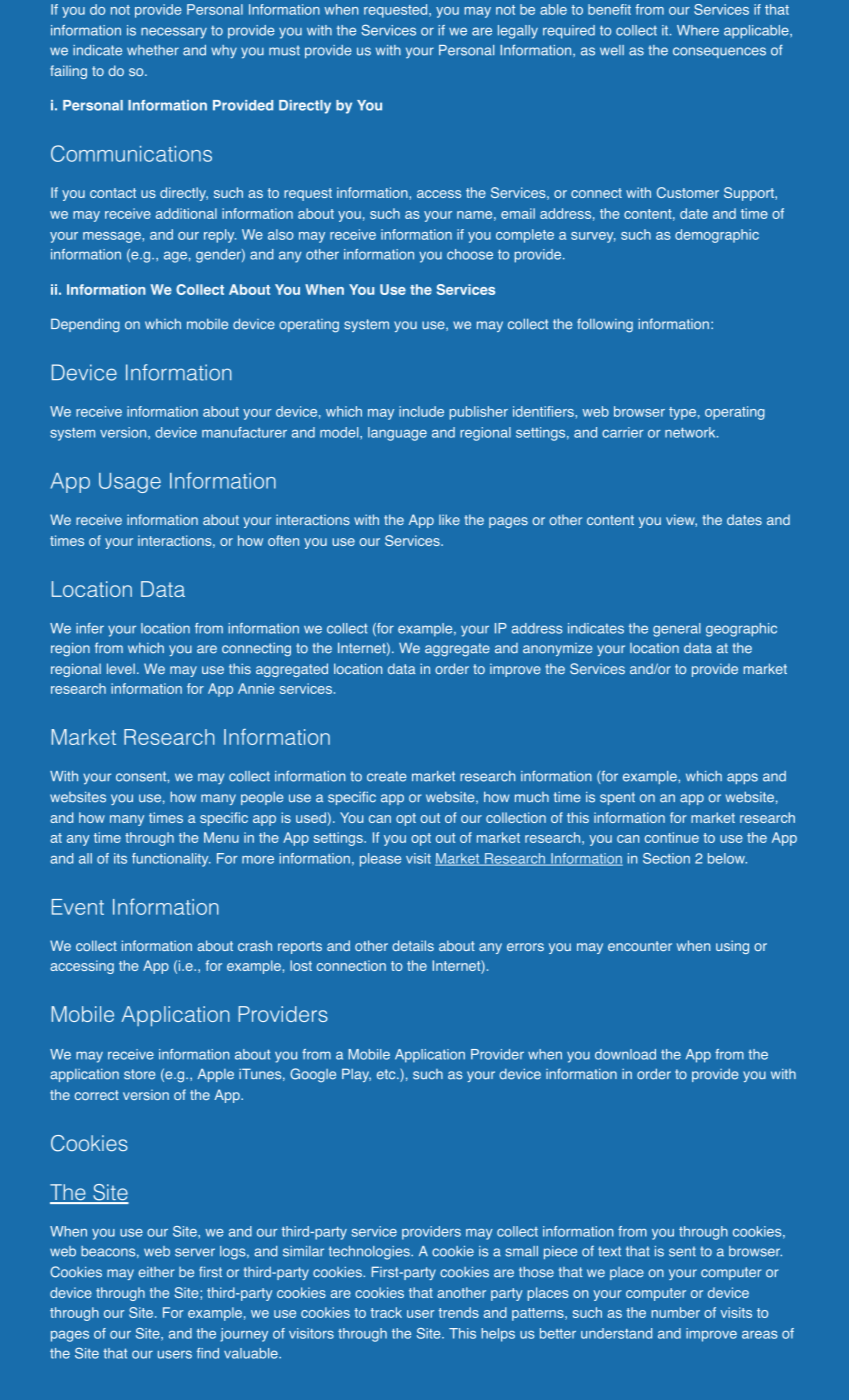  I want to click on whether, so click(153, 50).
